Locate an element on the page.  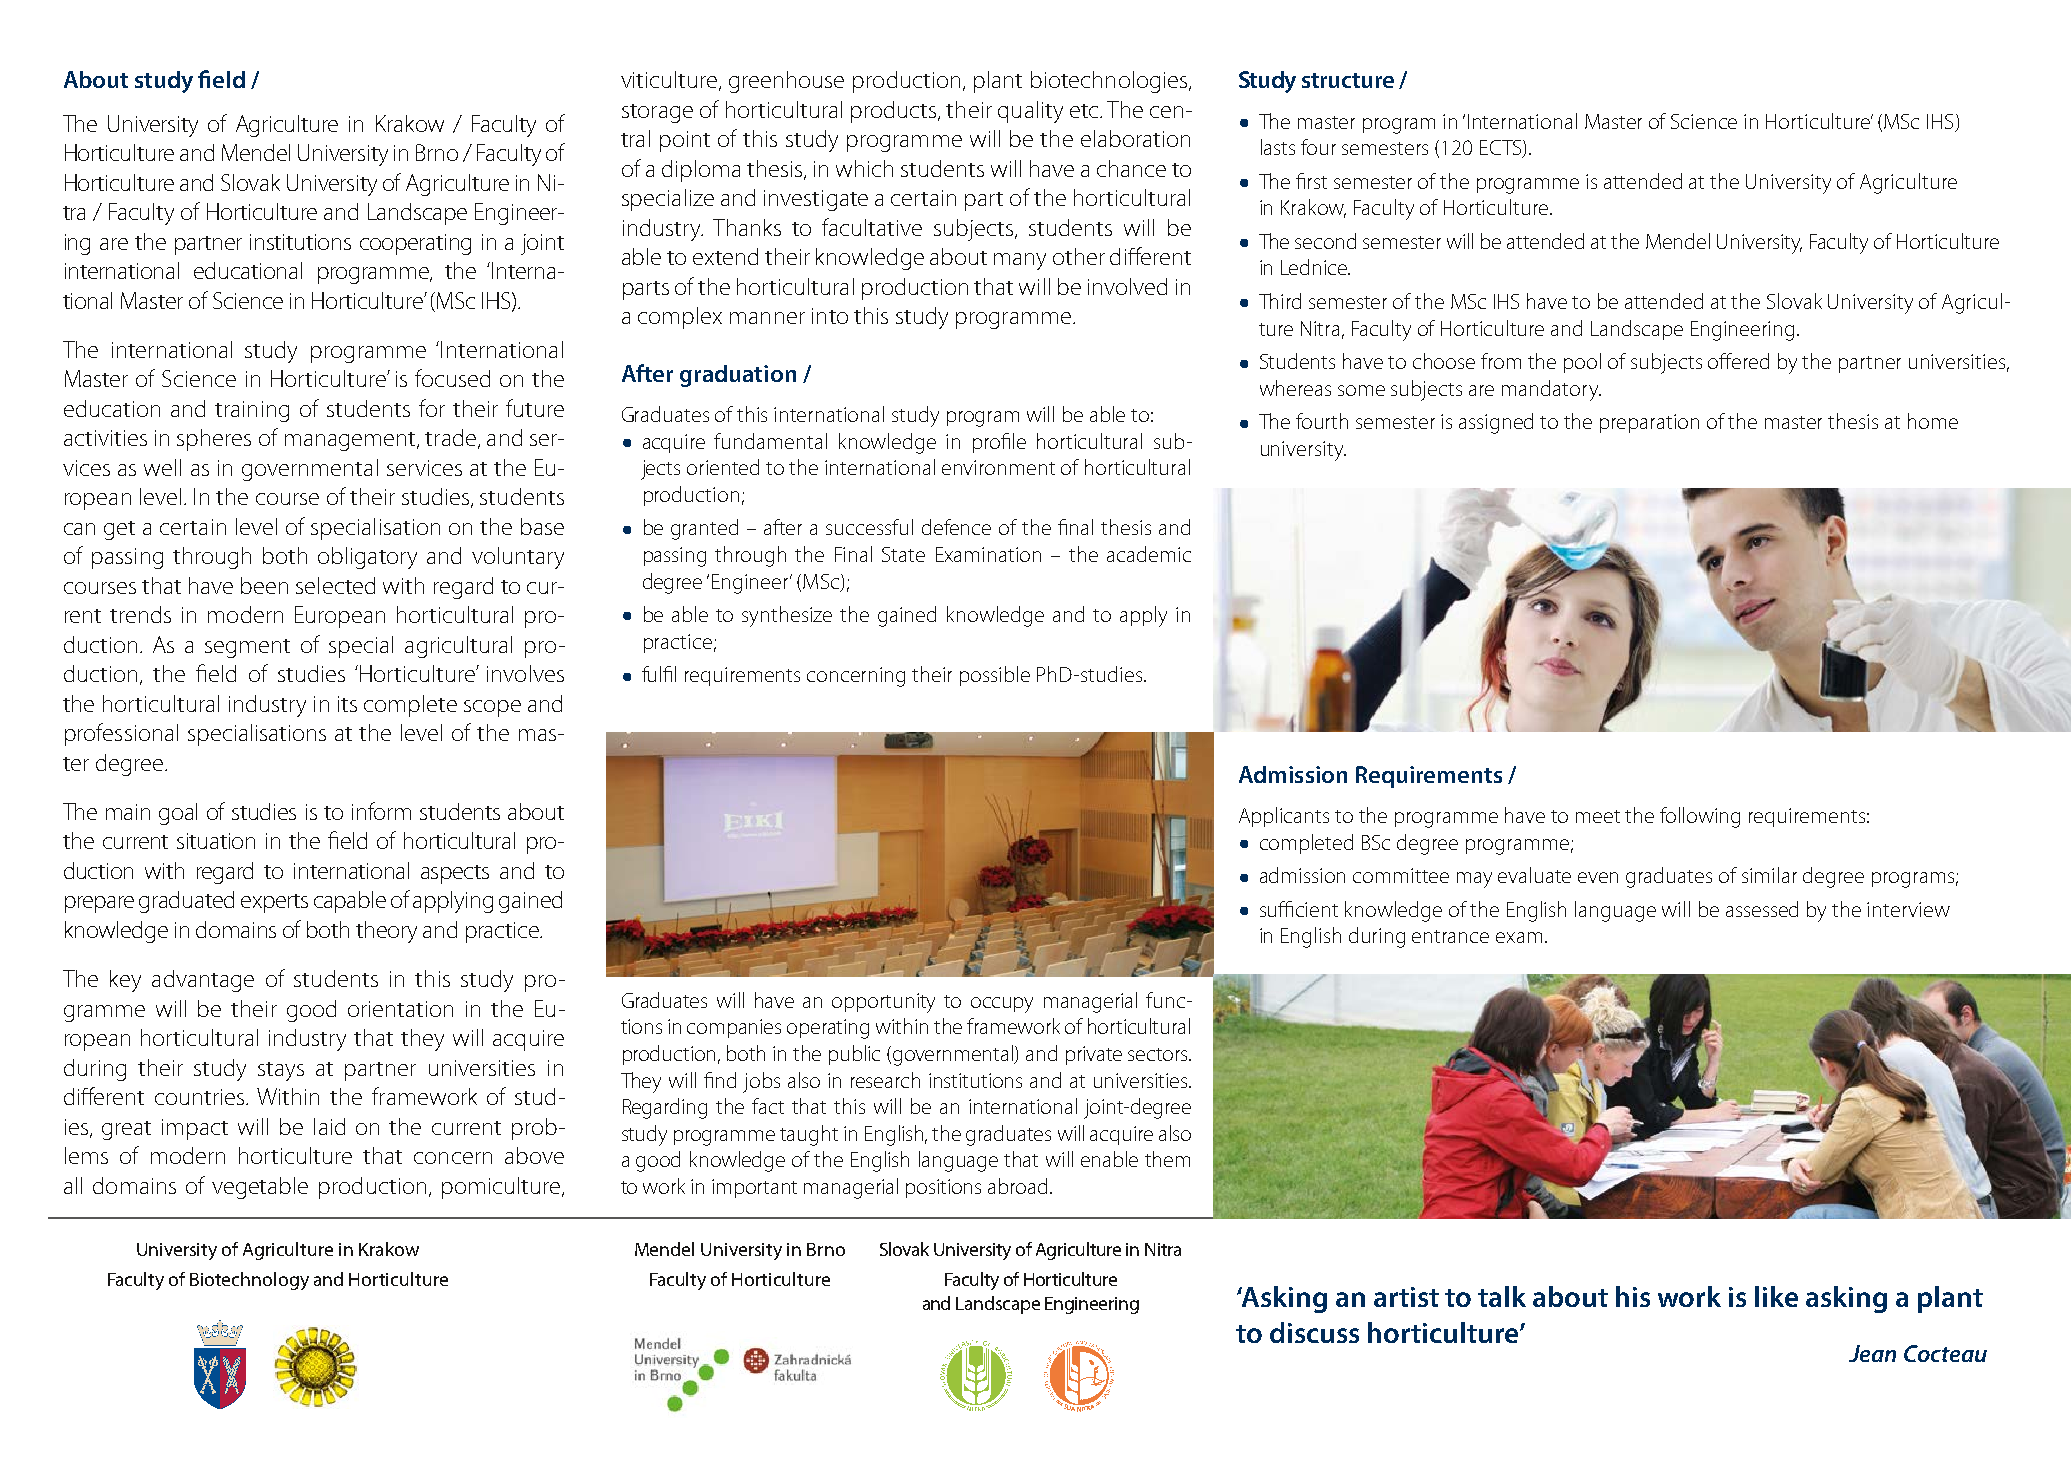
training is located at coordinates (252, 411).
